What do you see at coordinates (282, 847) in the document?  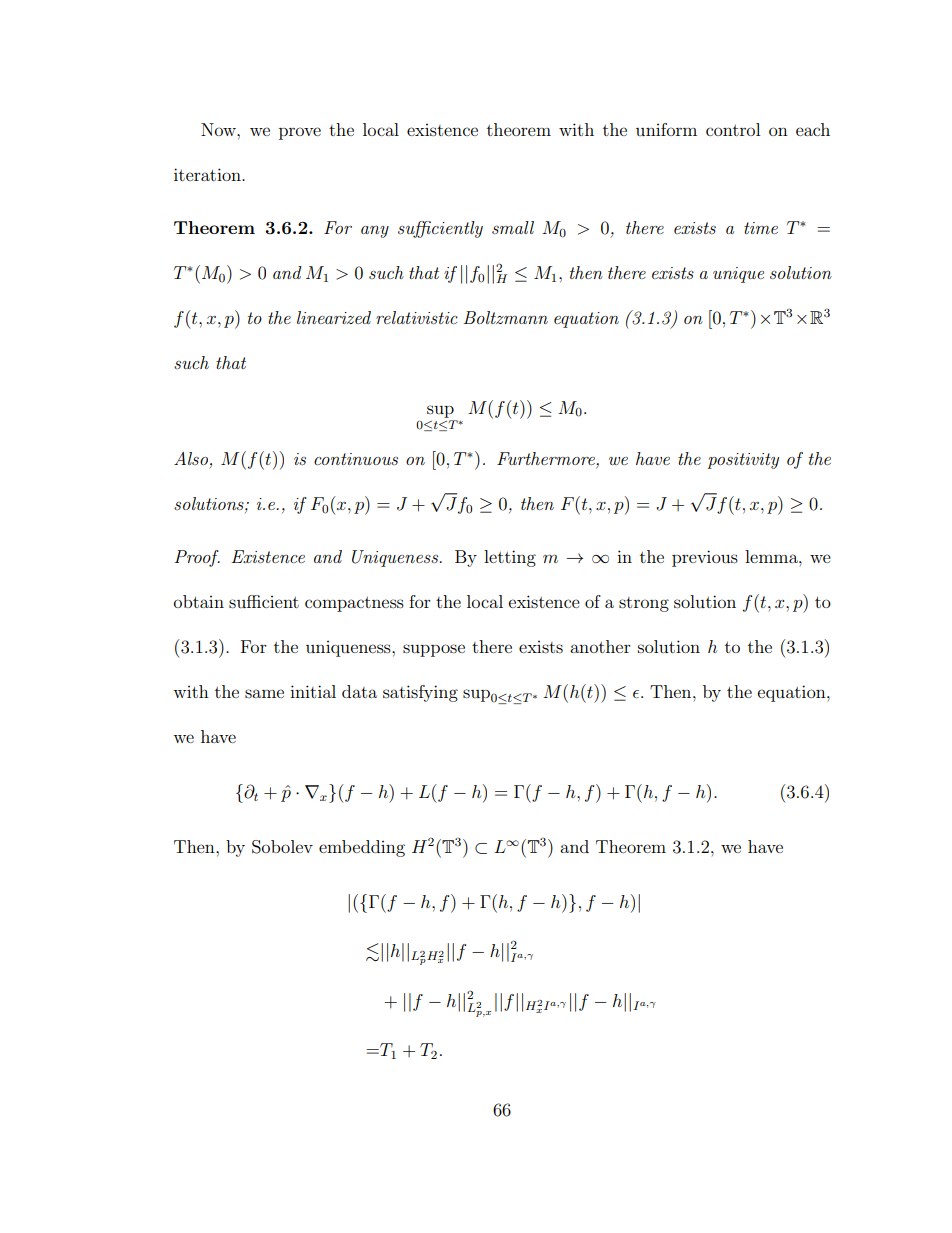 I see `Sobolev` at bounding box center [282, 847].
